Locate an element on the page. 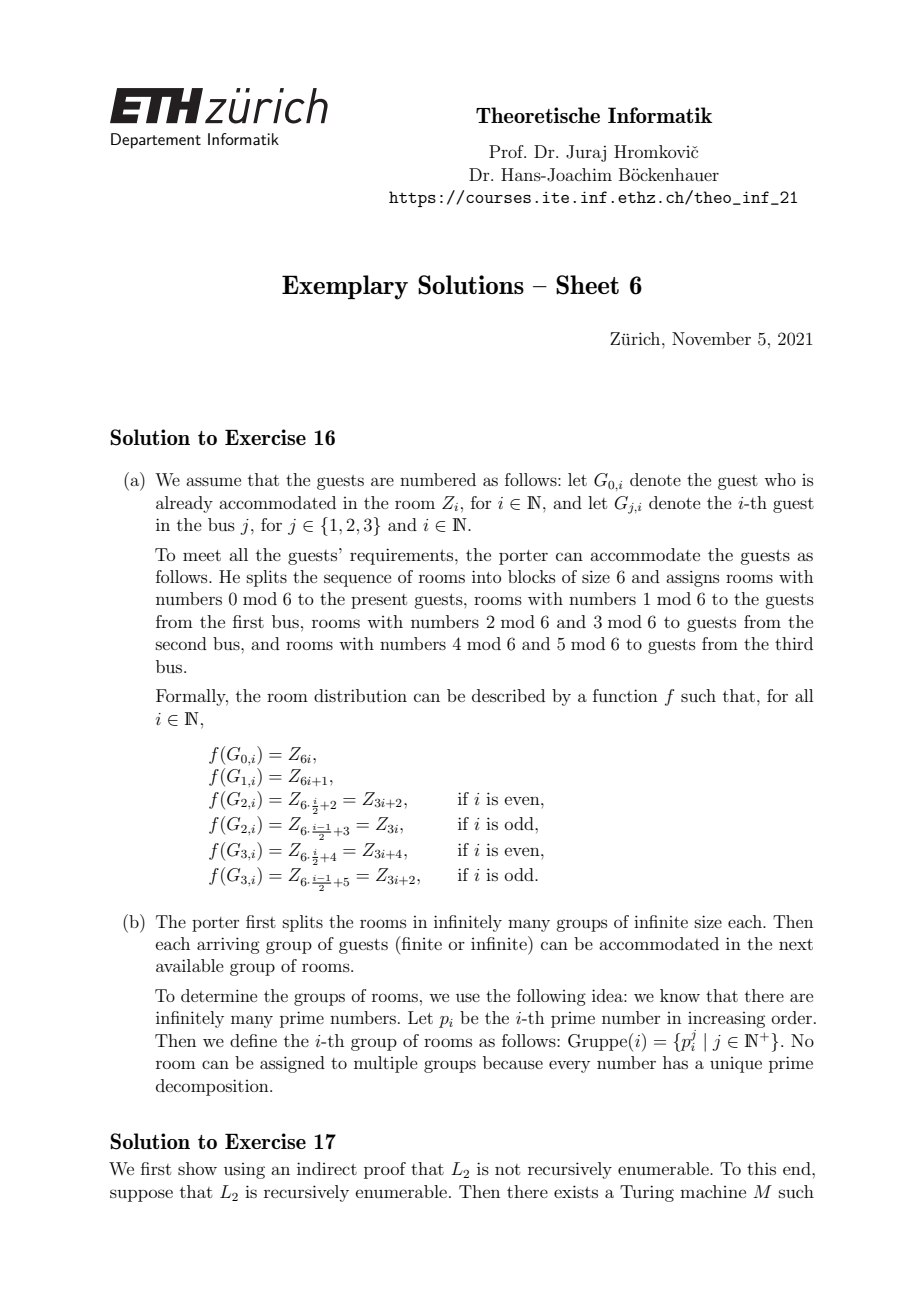 The image size is (924, 1308). machine is located at coordinates (713, 1191).
